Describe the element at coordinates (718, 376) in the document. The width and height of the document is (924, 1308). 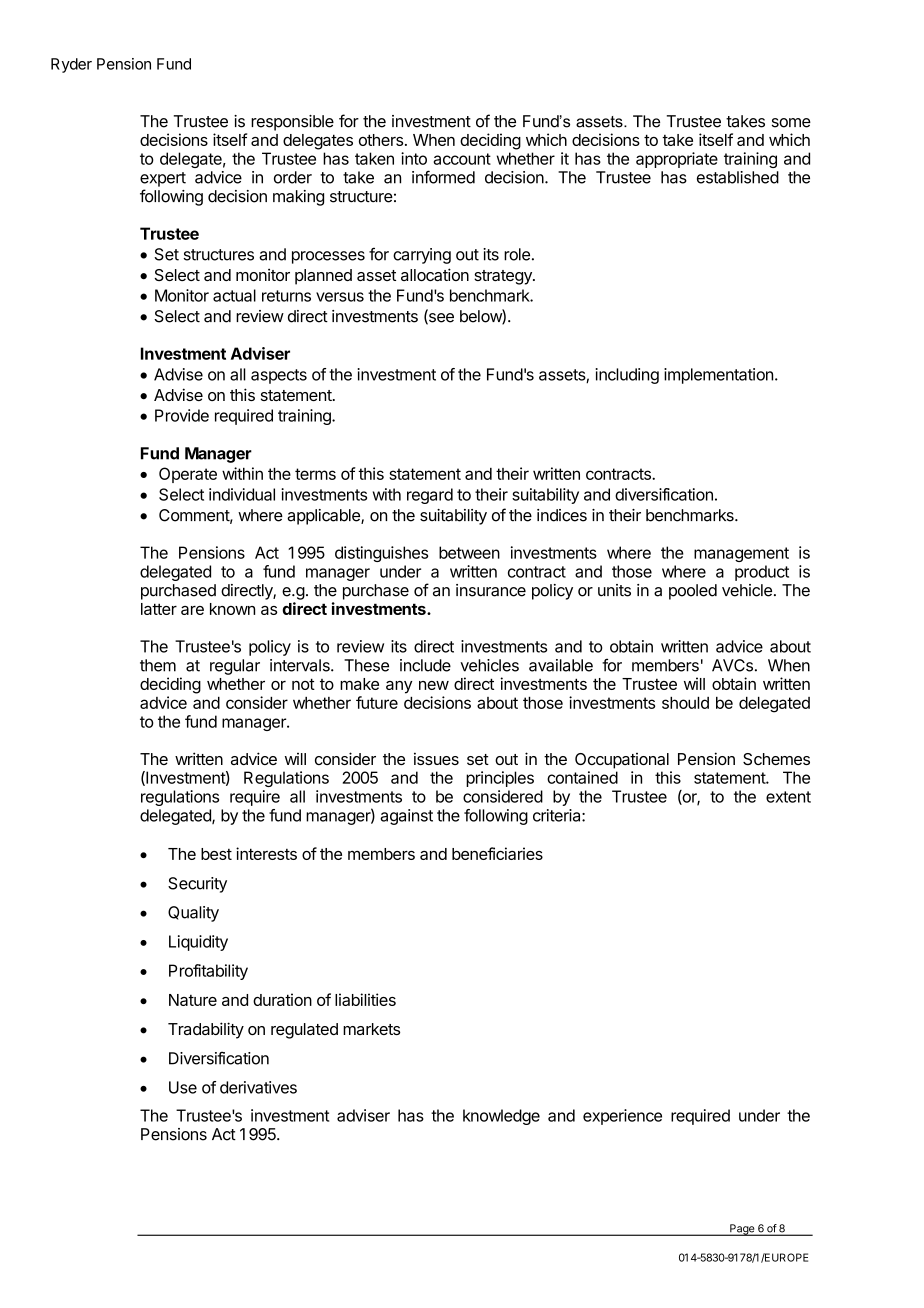
I see `implementation` at that location.
